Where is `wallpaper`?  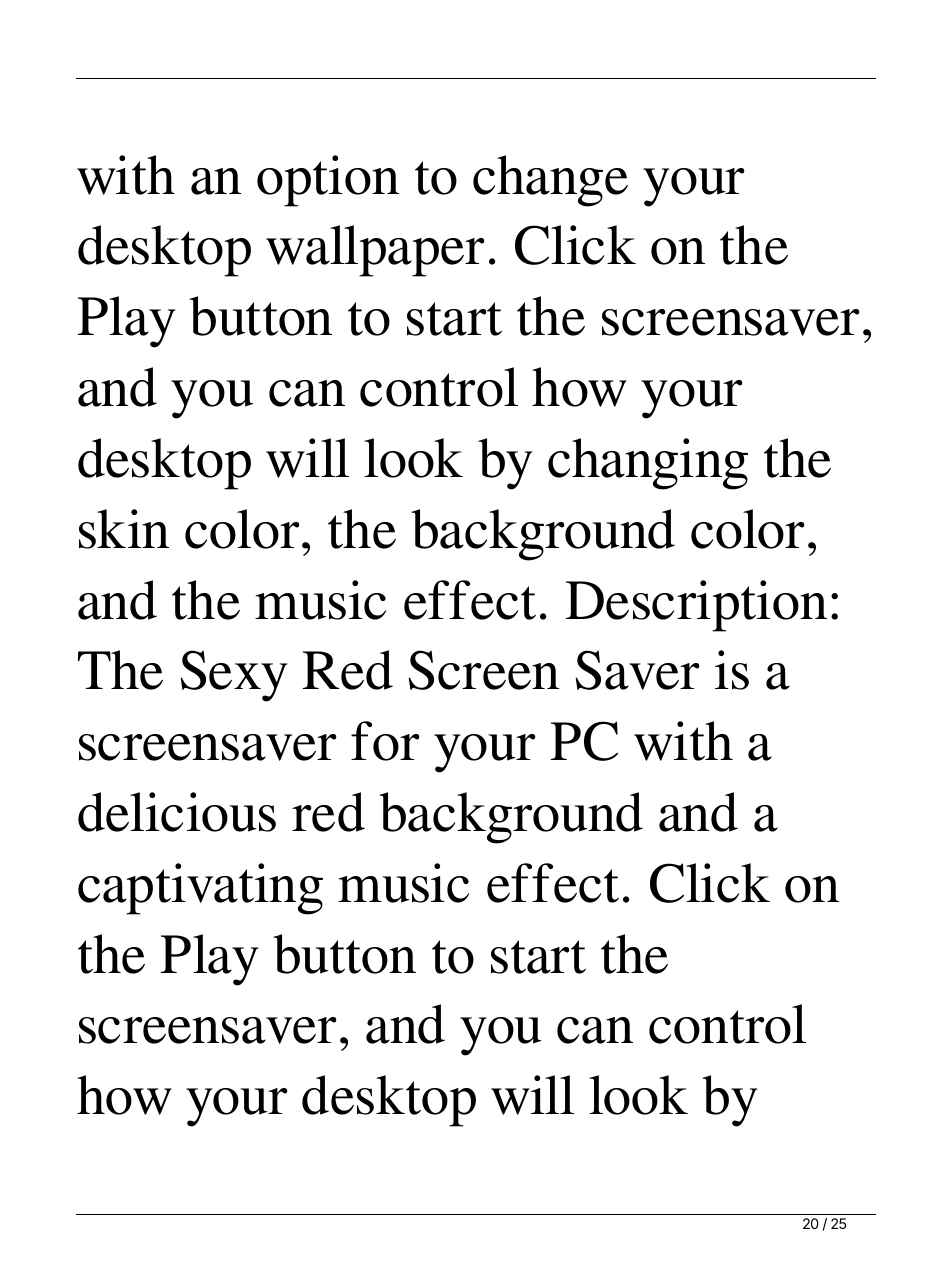 wallpaper is located at coordinates (375, 251).
